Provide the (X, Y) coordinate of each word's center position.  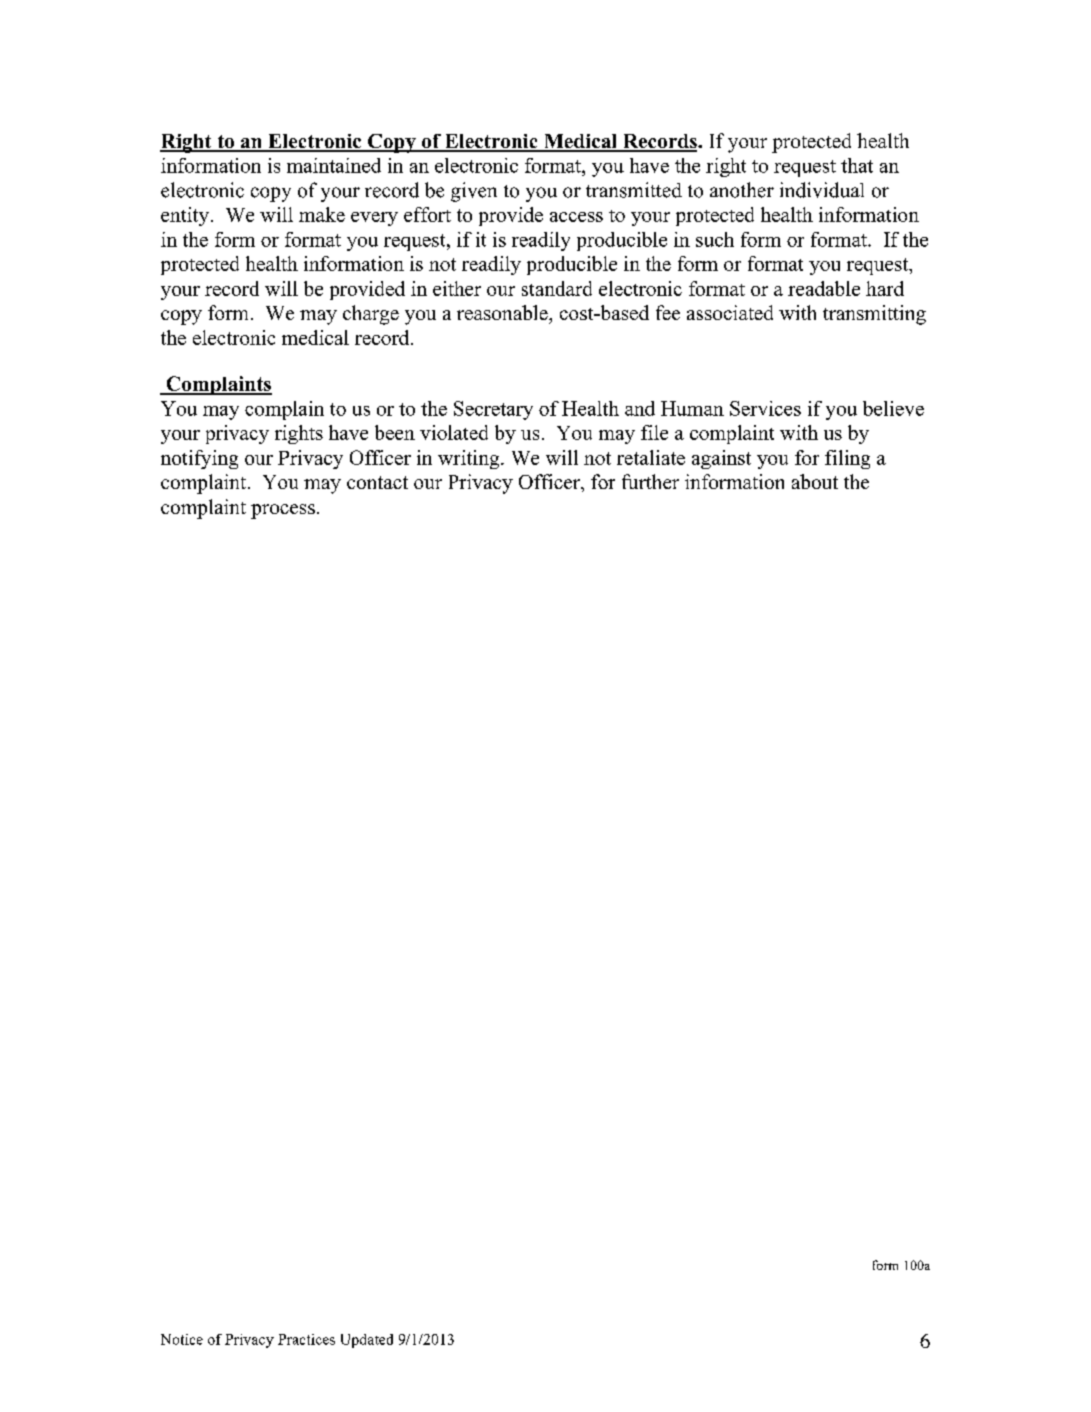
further (650, 481)
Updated (367, 1341)
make (322, 214)
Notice (182, 1339)
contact (377, 482)
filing (847, 459)
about (815, 481)
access (576, 217)
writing (470, 459)
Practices (306, 1339)
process (283, 511)
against (721, 459)
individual (822, 190)
